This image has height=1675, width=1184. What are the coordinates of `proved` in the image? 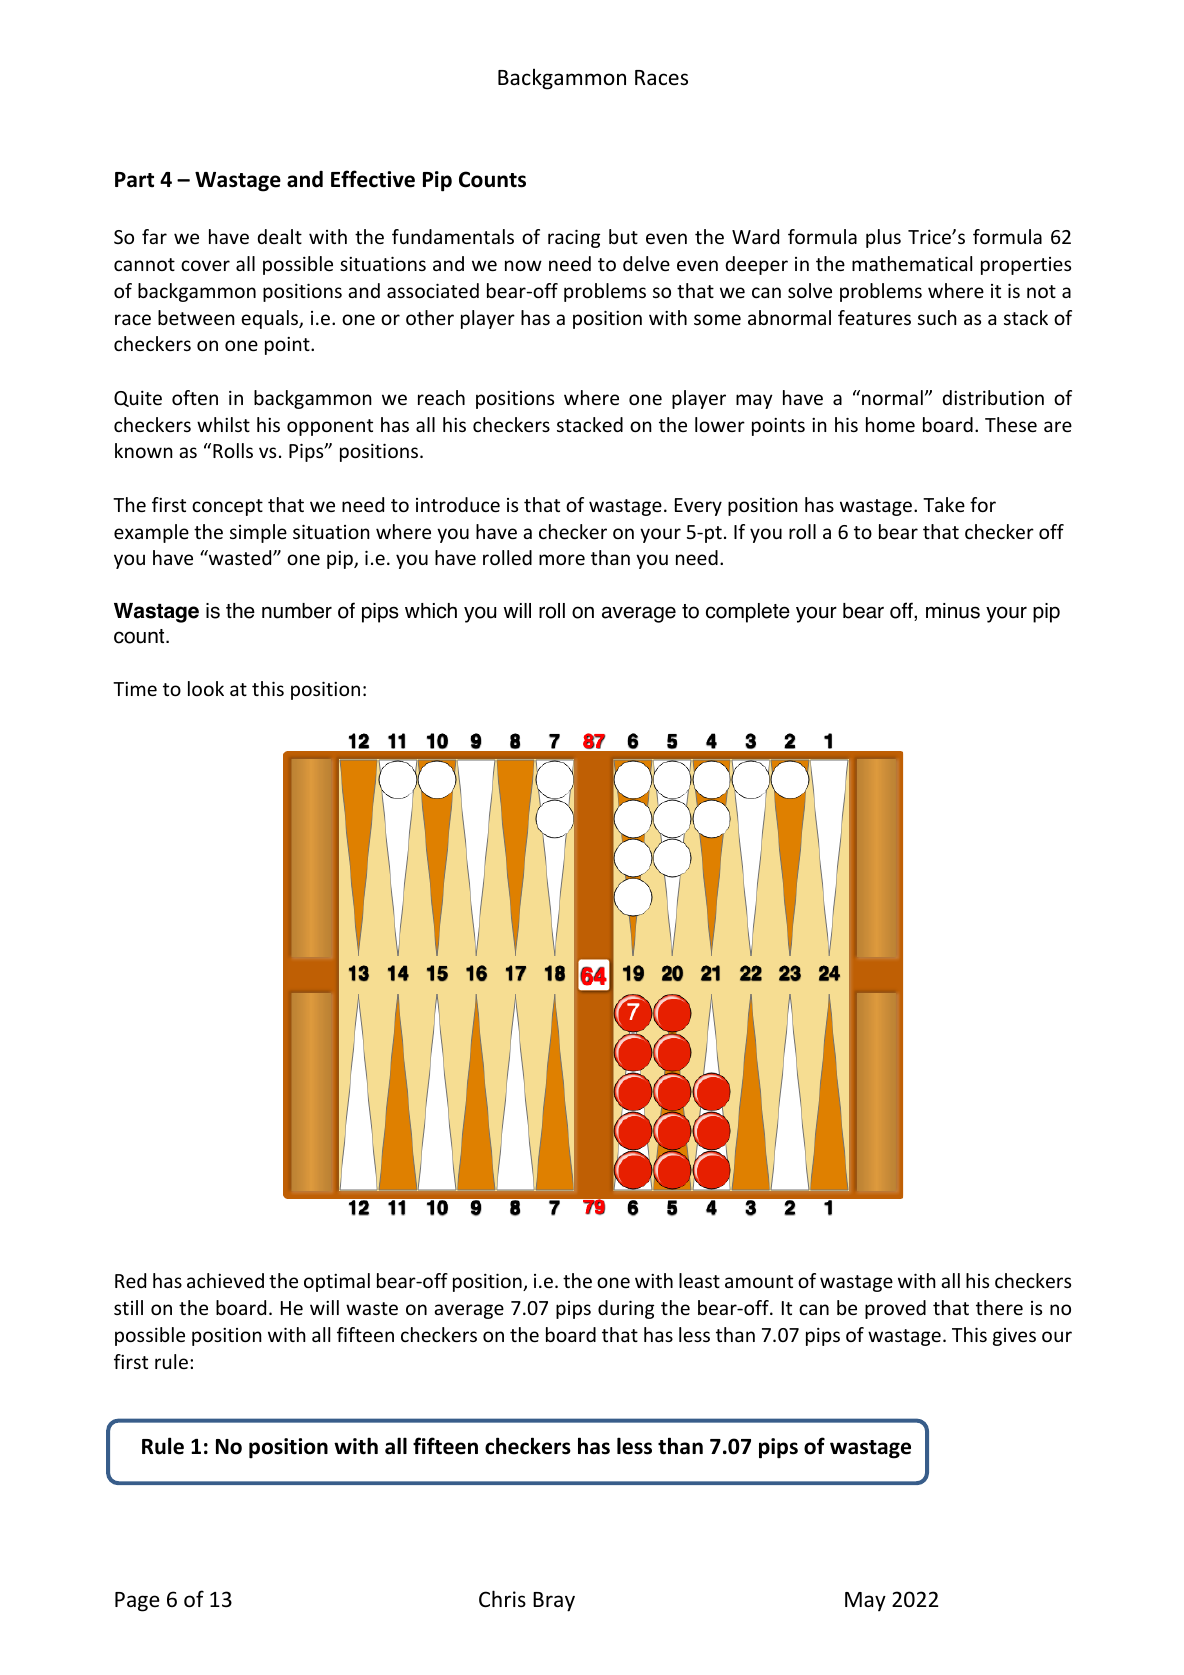 It's located at (895, 1309).
